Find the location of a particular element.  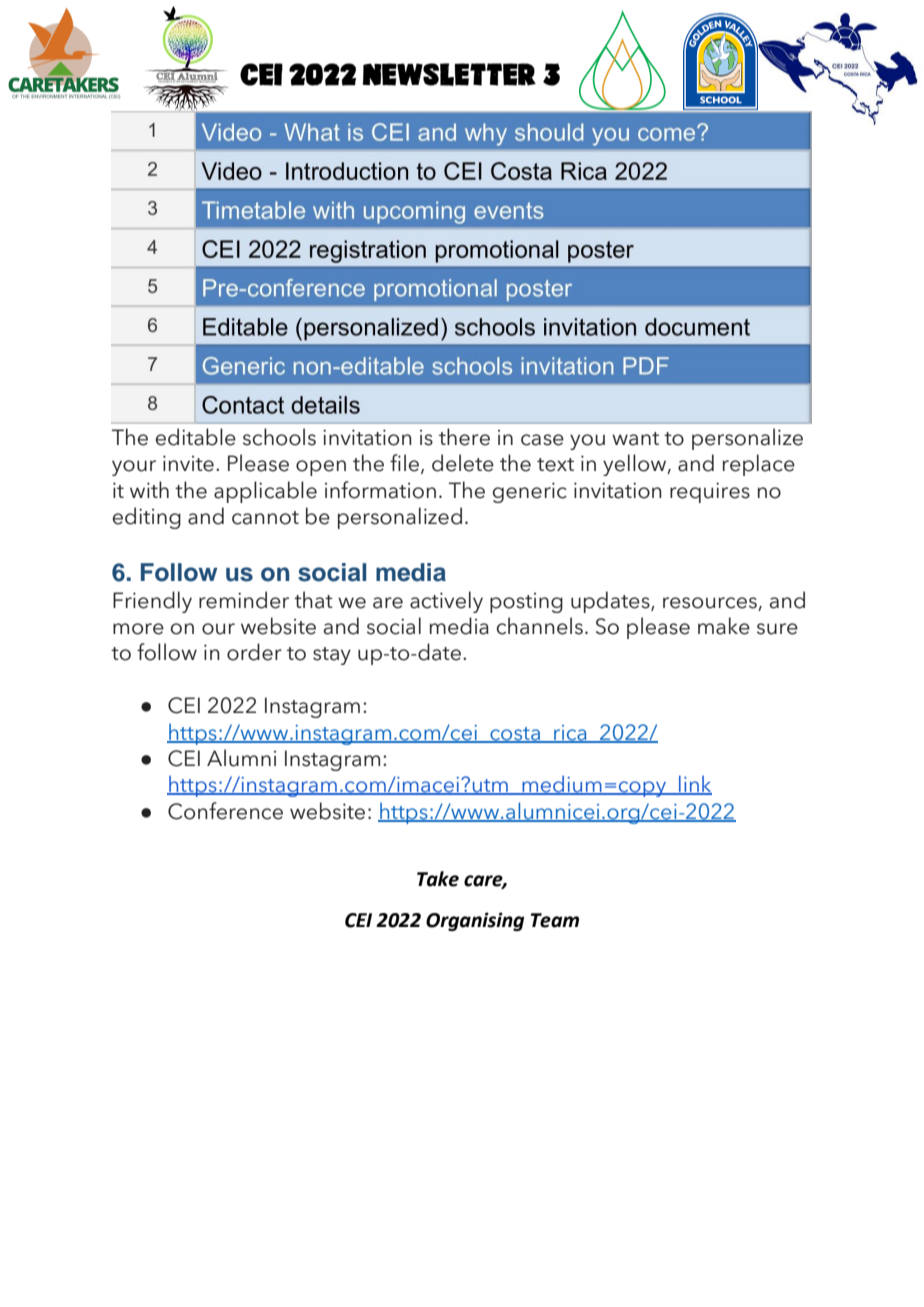

want is located at coordinates (635, 439).
